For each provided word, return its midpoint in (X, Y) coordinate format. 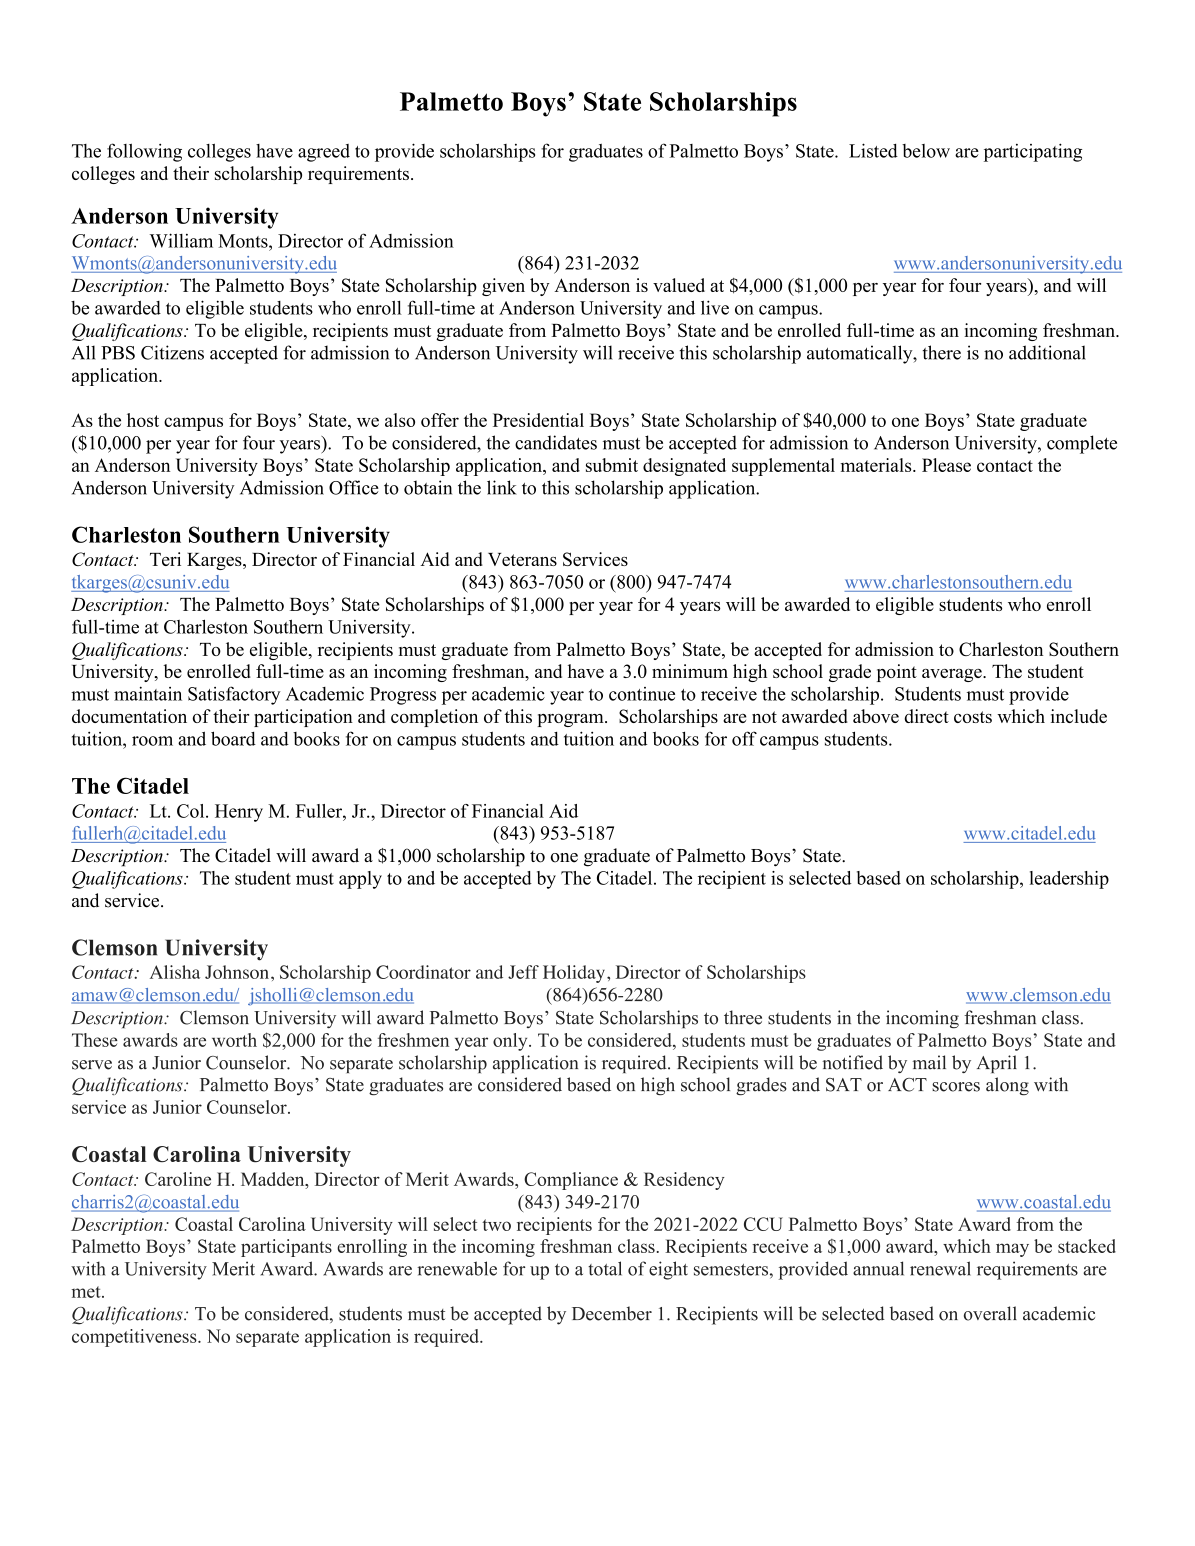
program (571, 720)
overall (990, 1313)
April (997, 1064)
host (143, 420)
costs (973, 717)
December (612, 1313)
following (144, 152)
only (511, 1042)
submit (612, 465)
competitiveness (135, 1338)
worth (234, 1040)
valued (679, 285)
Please (946, 465)
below (926, 151)
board (233, 738)
